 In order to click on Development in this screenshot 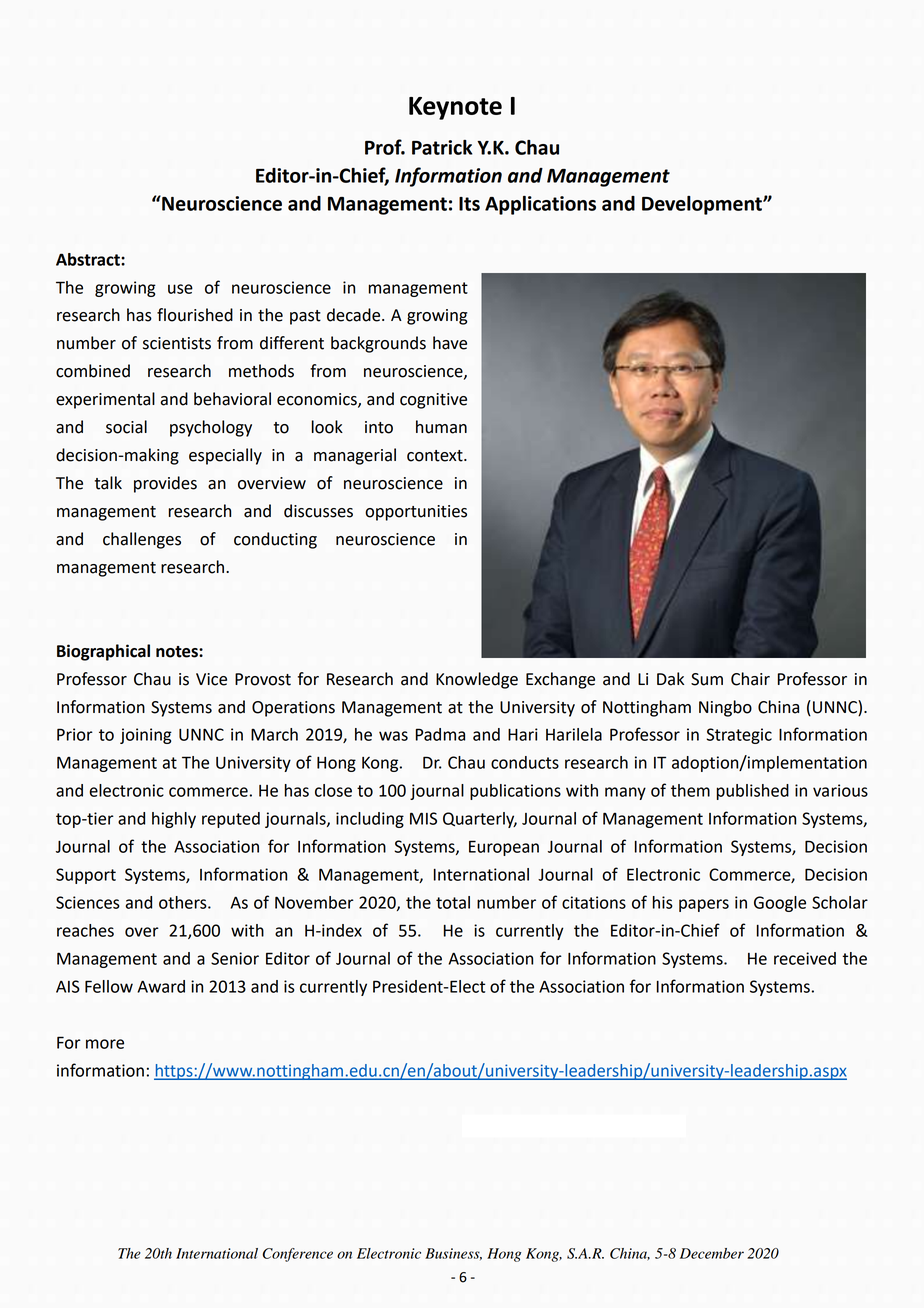, I will do `click(703, 205)`.
